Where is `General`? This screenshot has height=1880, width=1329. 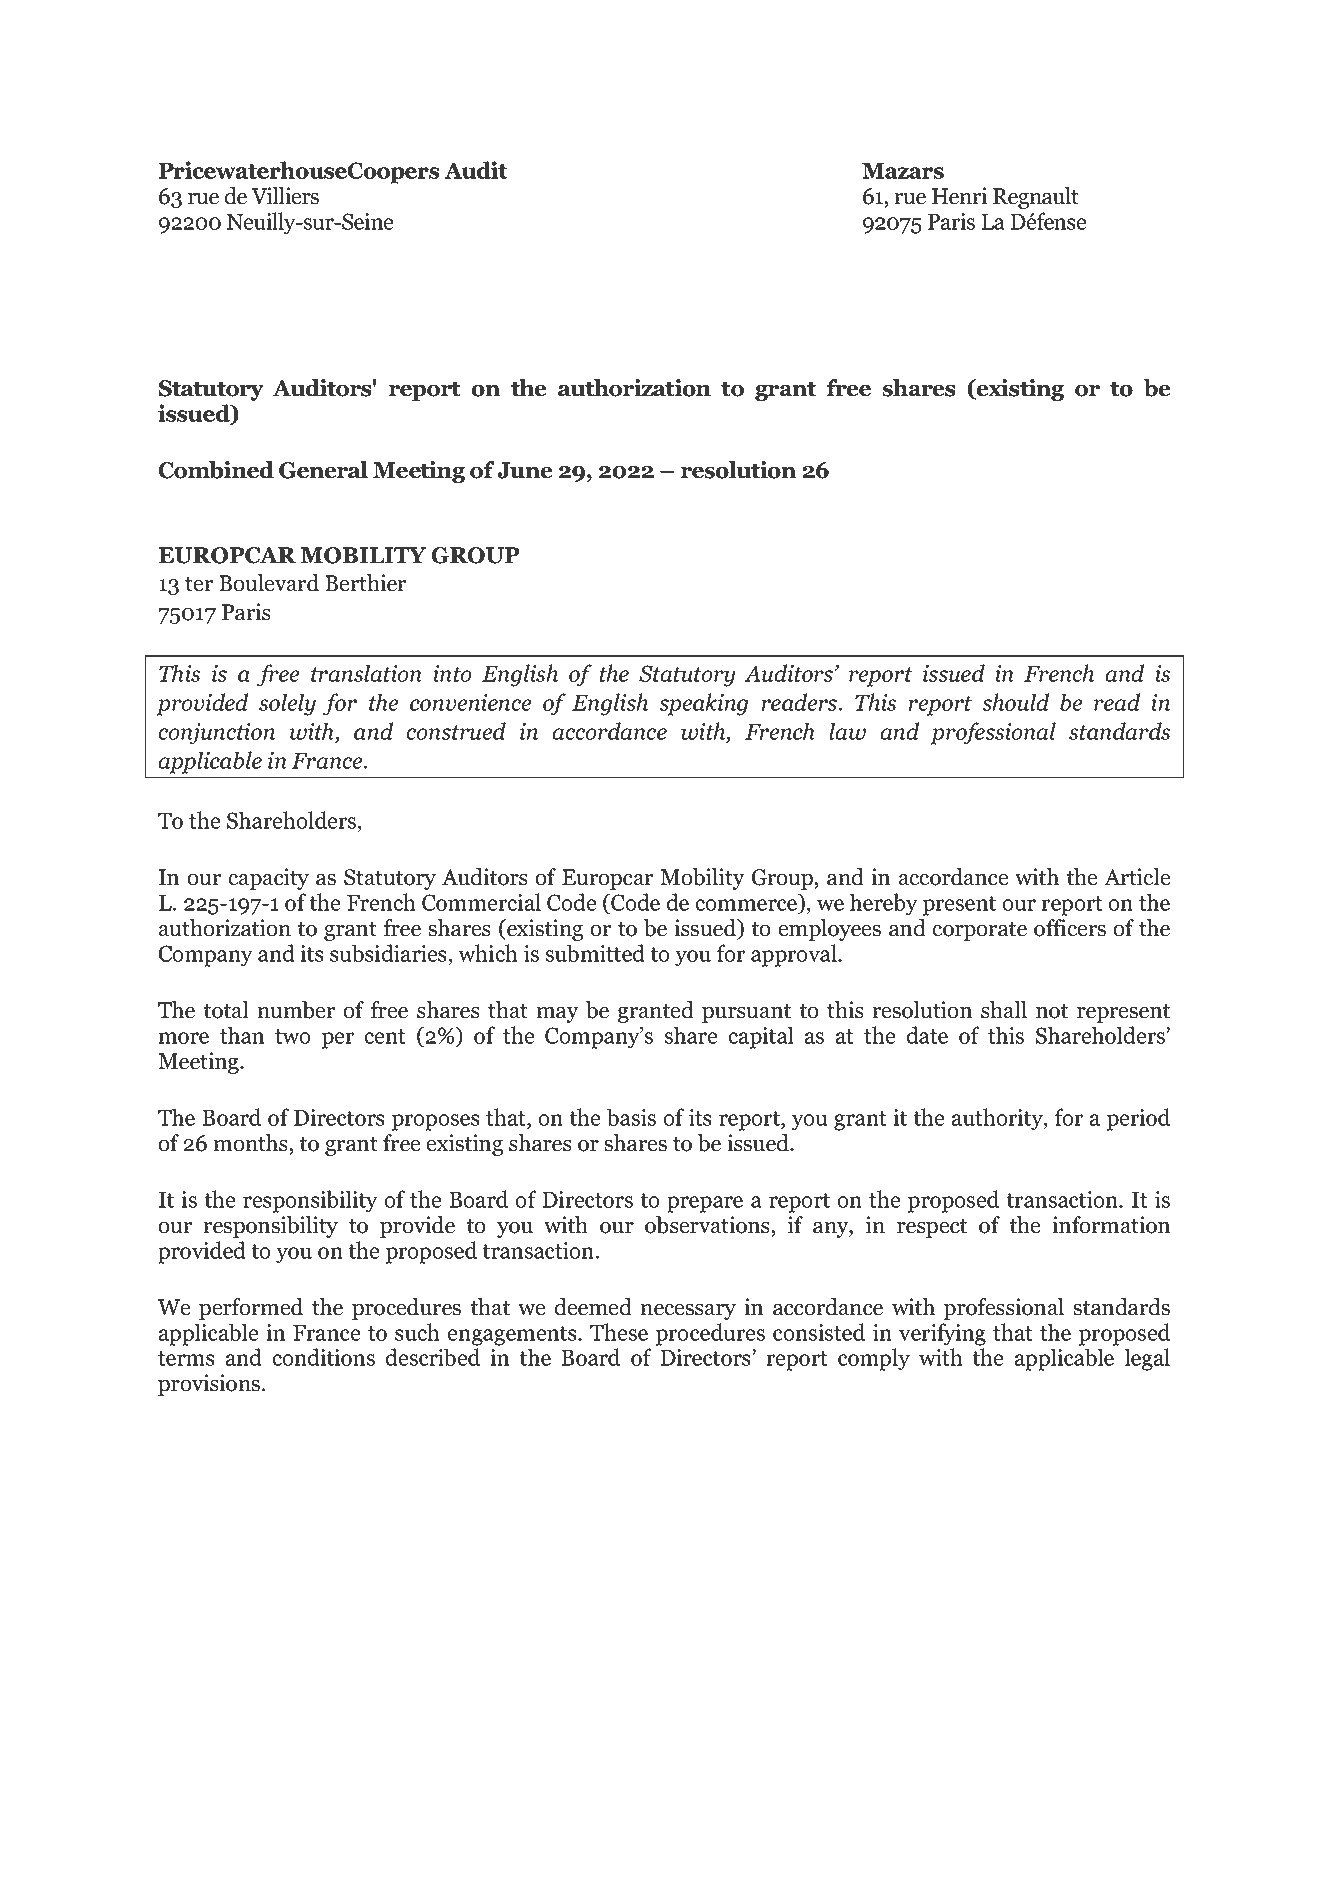
General is located at coordinates (323, 470).
